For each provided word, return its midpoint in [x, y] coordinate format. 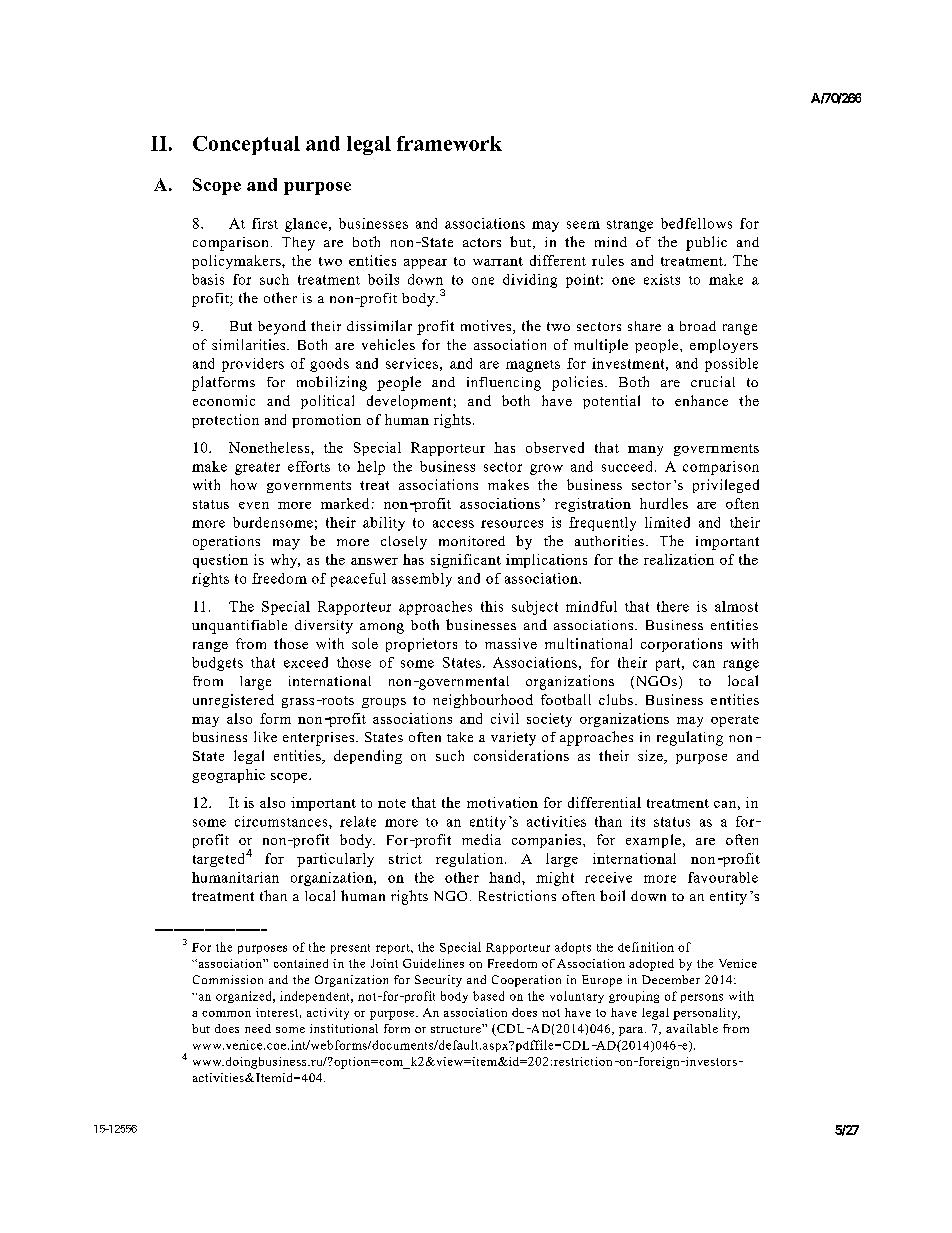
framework [449, 143]
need [258, 1028]
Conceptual [246, 145]
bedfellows [696, 223]
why [285, 561]
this [492, 606]
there [673, 606]
